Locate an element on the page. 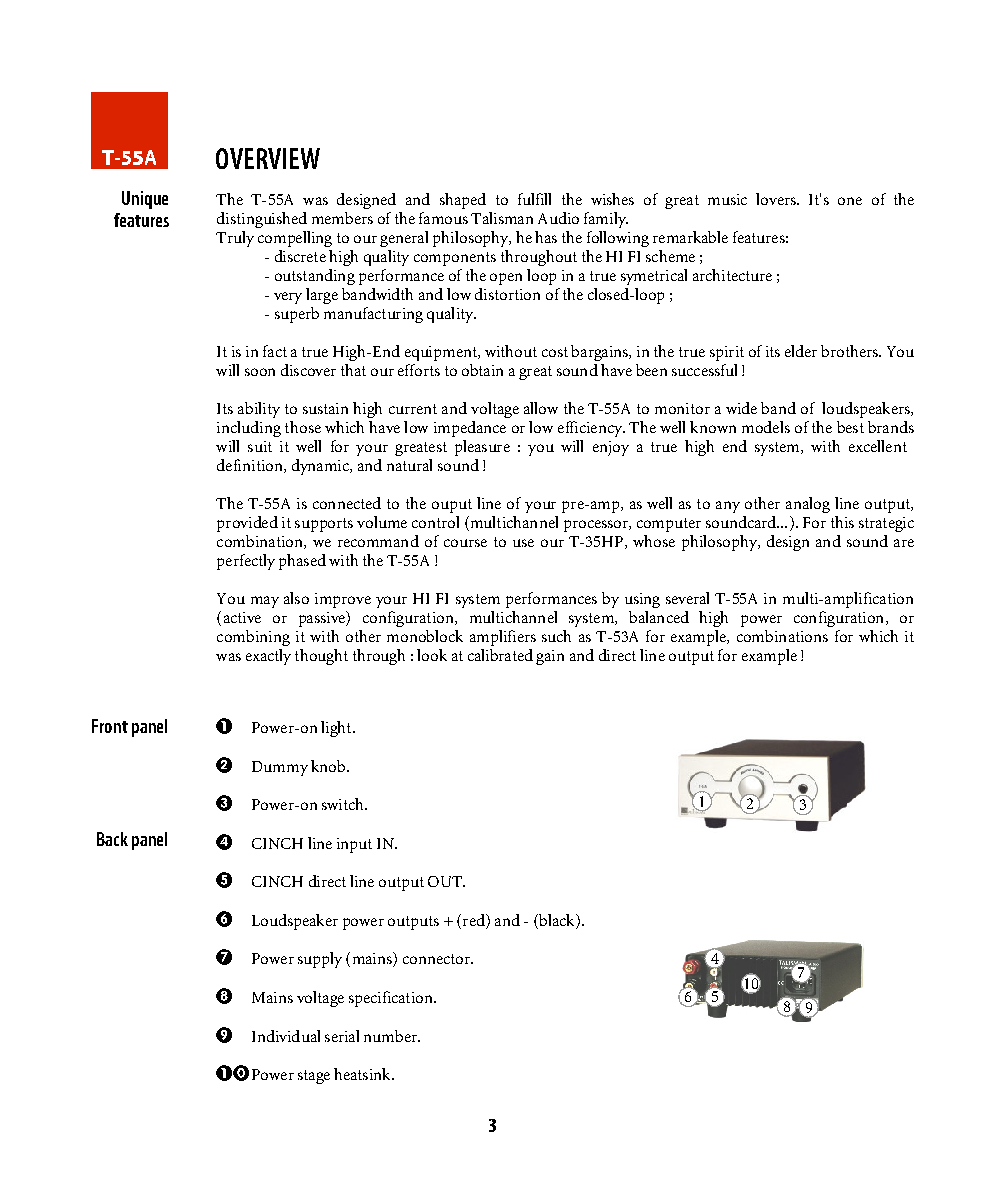 This page has width=986, height=1204. input is located at coordinates (354, 845).
